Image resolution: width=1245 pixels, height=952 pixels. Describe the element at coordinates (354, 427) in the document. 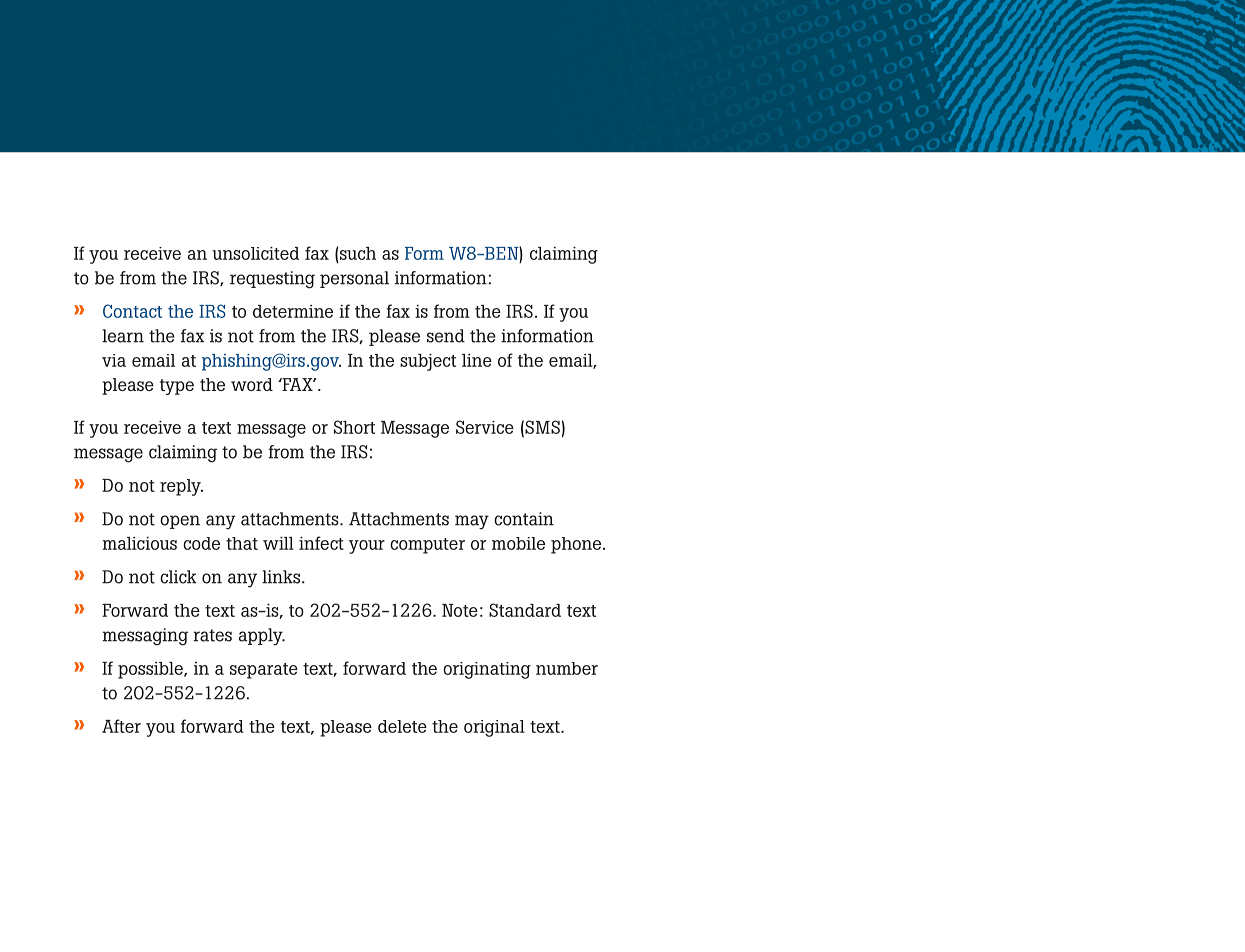

I see `Short` at that location.
